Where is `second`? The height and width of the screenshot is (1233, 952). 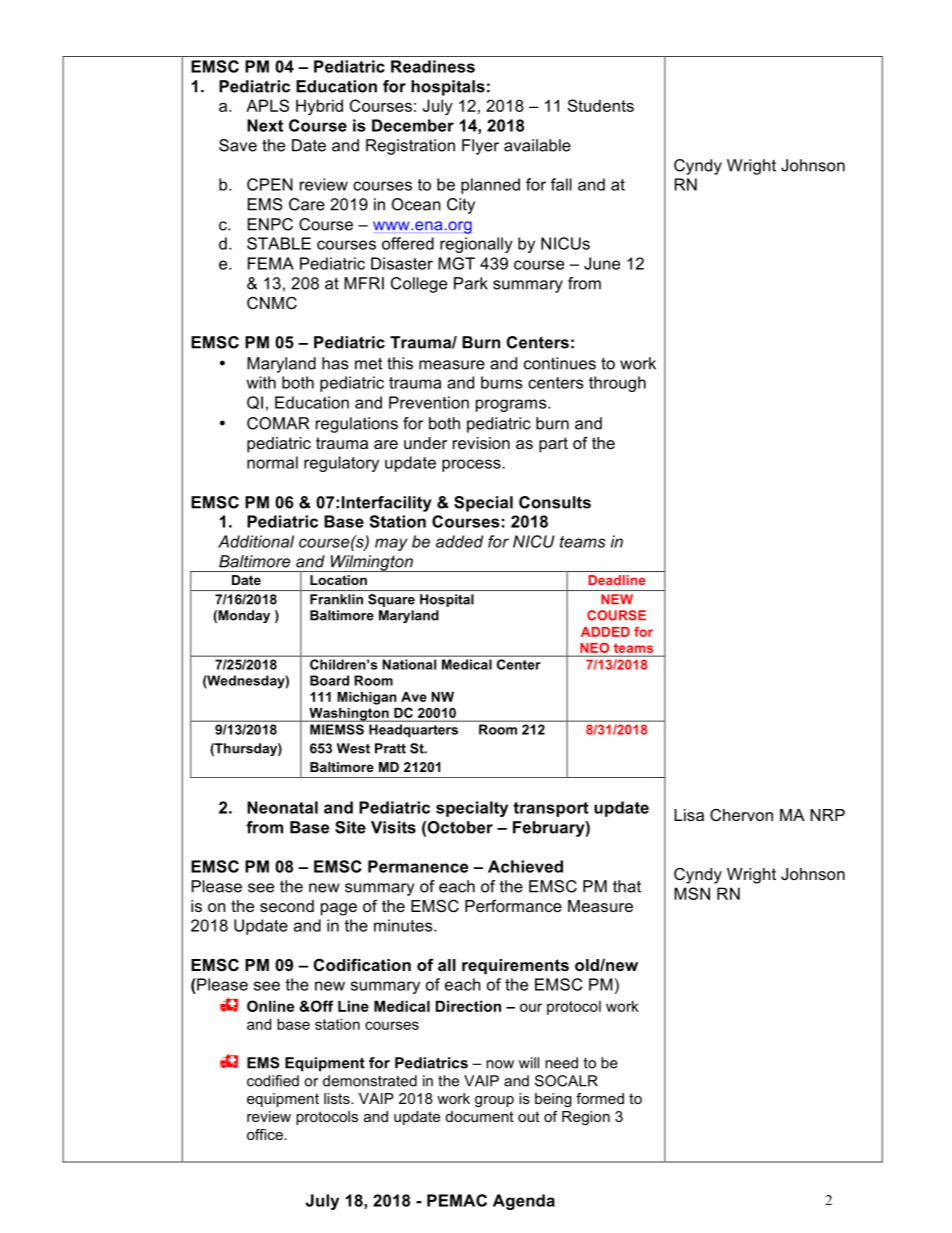 second is located at coordinates (287, 906).
